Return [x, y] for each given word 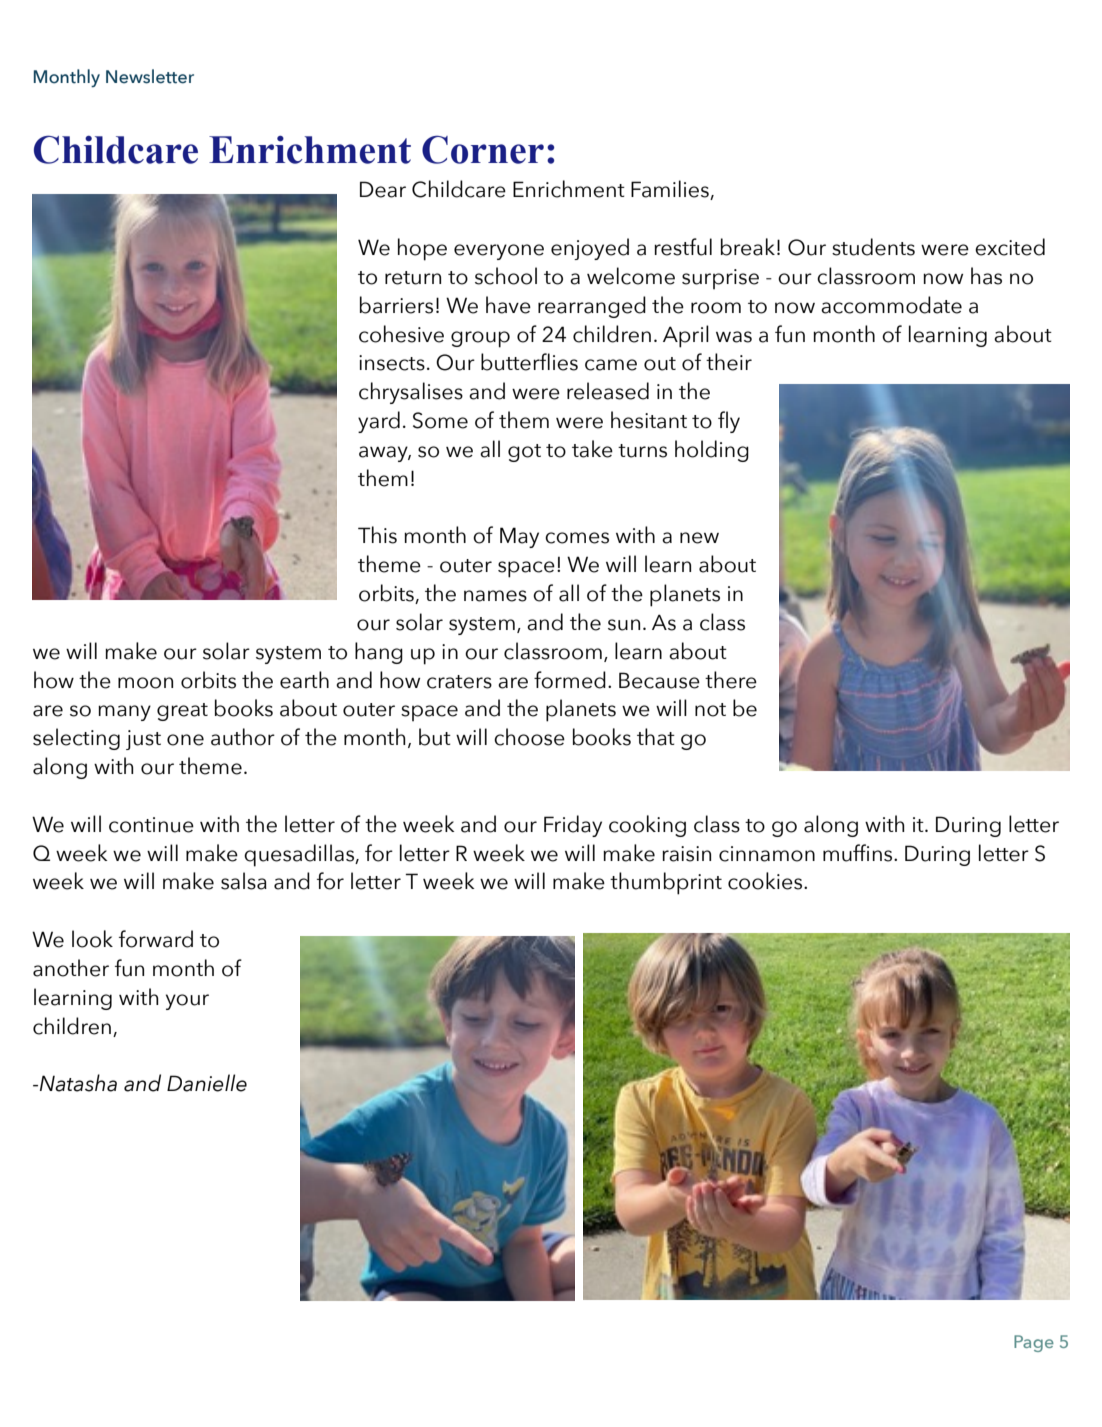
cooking [647, 826]
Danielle [207, 1083]
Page [1034, 1343]
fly [729, 422]
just [143, 740]
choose [529, 737]
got [524, 453]
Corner [483, 150]
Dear [383, 189]
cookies [766, 881]
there [731, 680]
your [187, 1002]
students [873, 247]
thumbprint [666, 883]
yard [379, 422]
